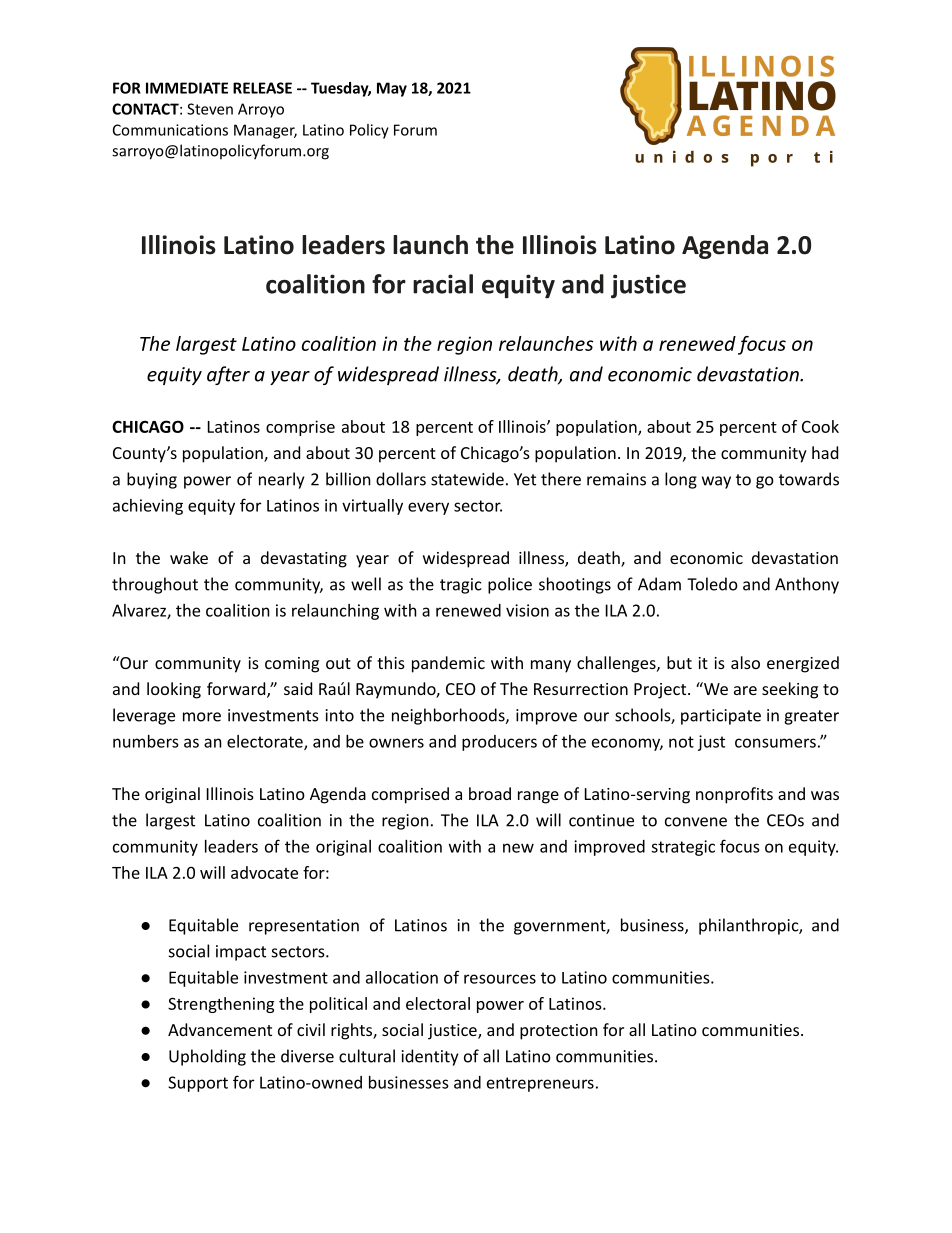 Image resolution: width=952 pixels, height=1233 pixels. Describe the element at coordinates (207, 1057) in the image. I see `Upholding` at that location.
